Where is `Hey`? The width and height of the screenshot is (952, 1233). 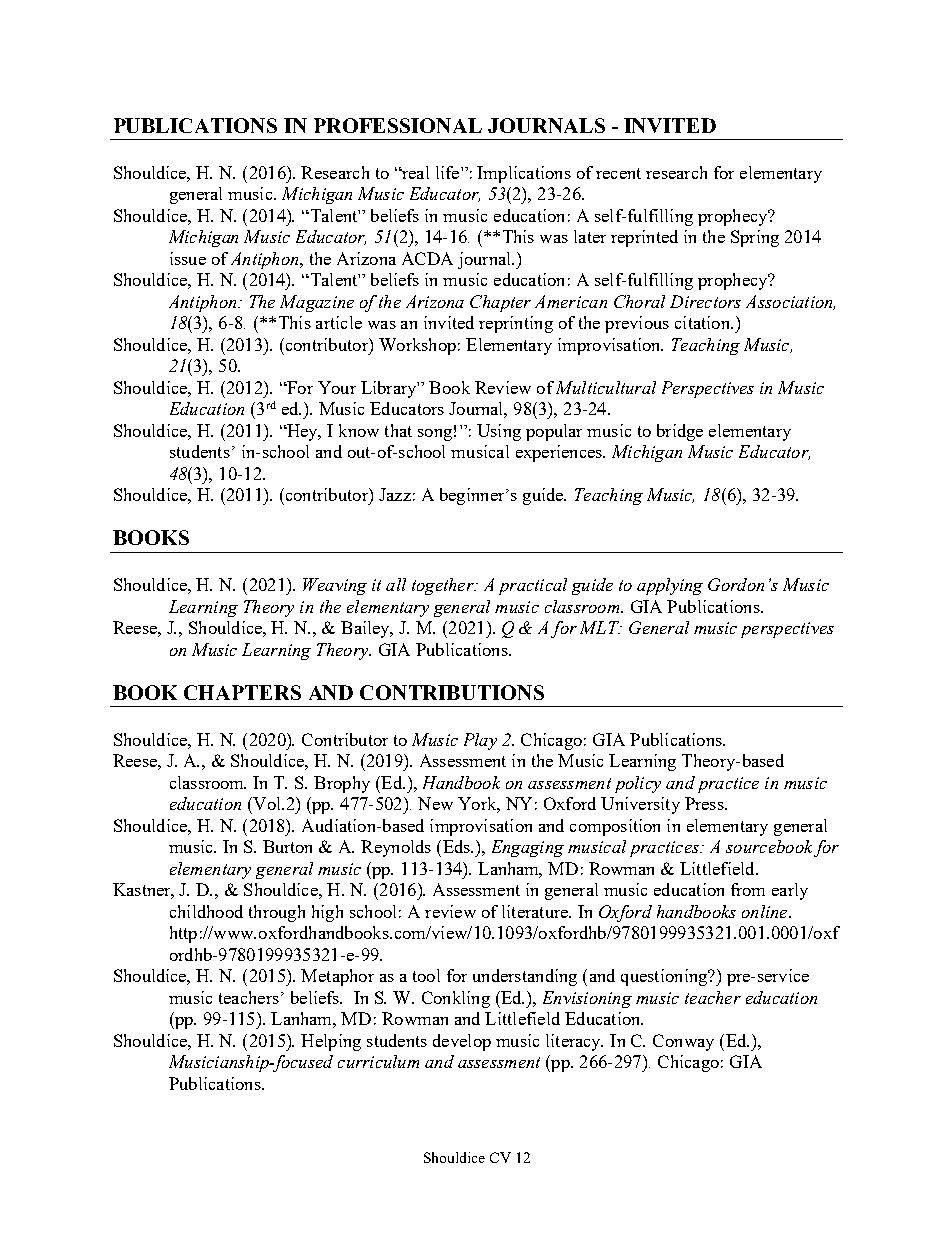 Hey is located at coordinates (302, 432).
